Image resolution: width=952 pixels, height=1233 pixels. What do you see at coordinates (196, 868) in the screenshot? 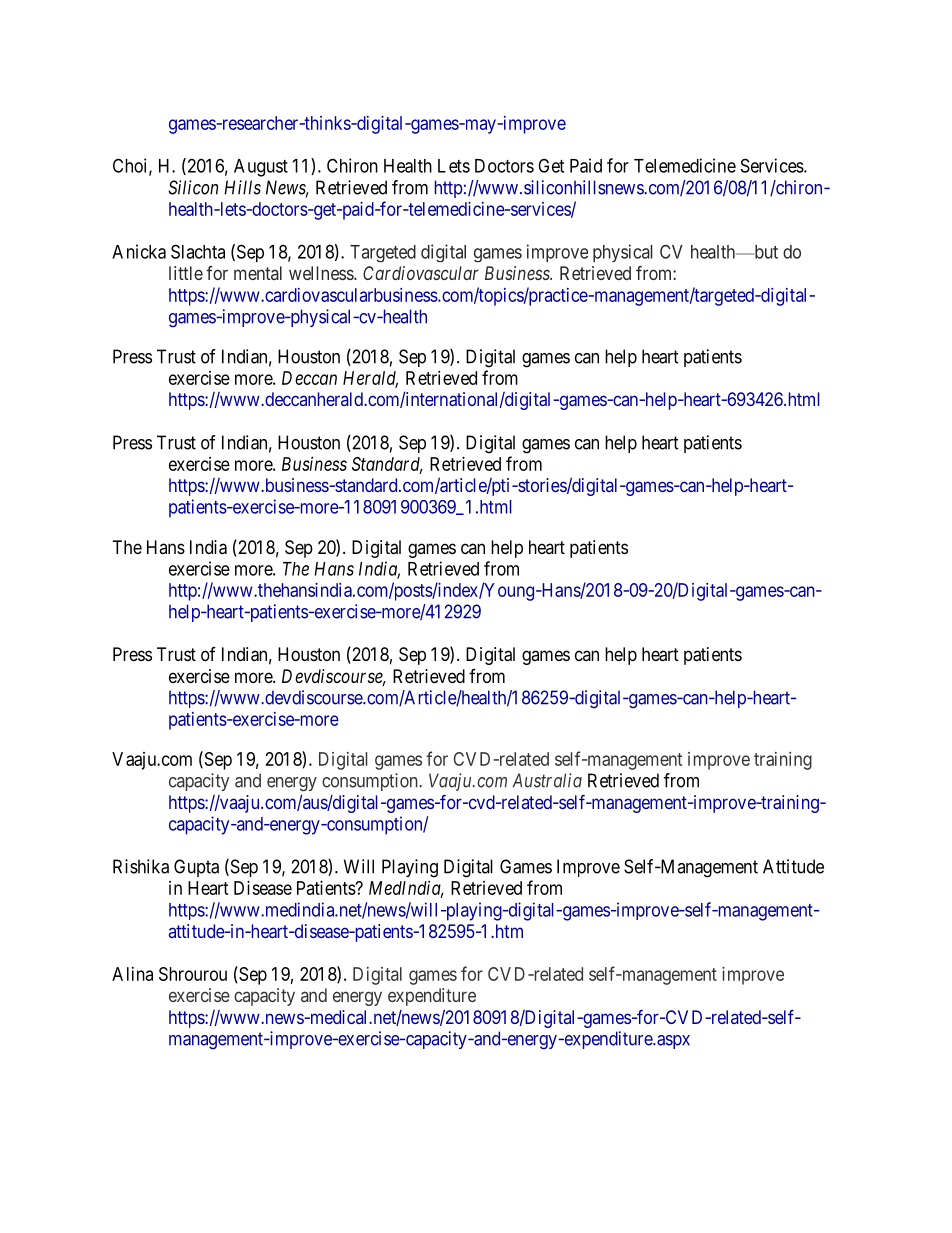
I see `Gupta` at bounding box center [196, 868].
